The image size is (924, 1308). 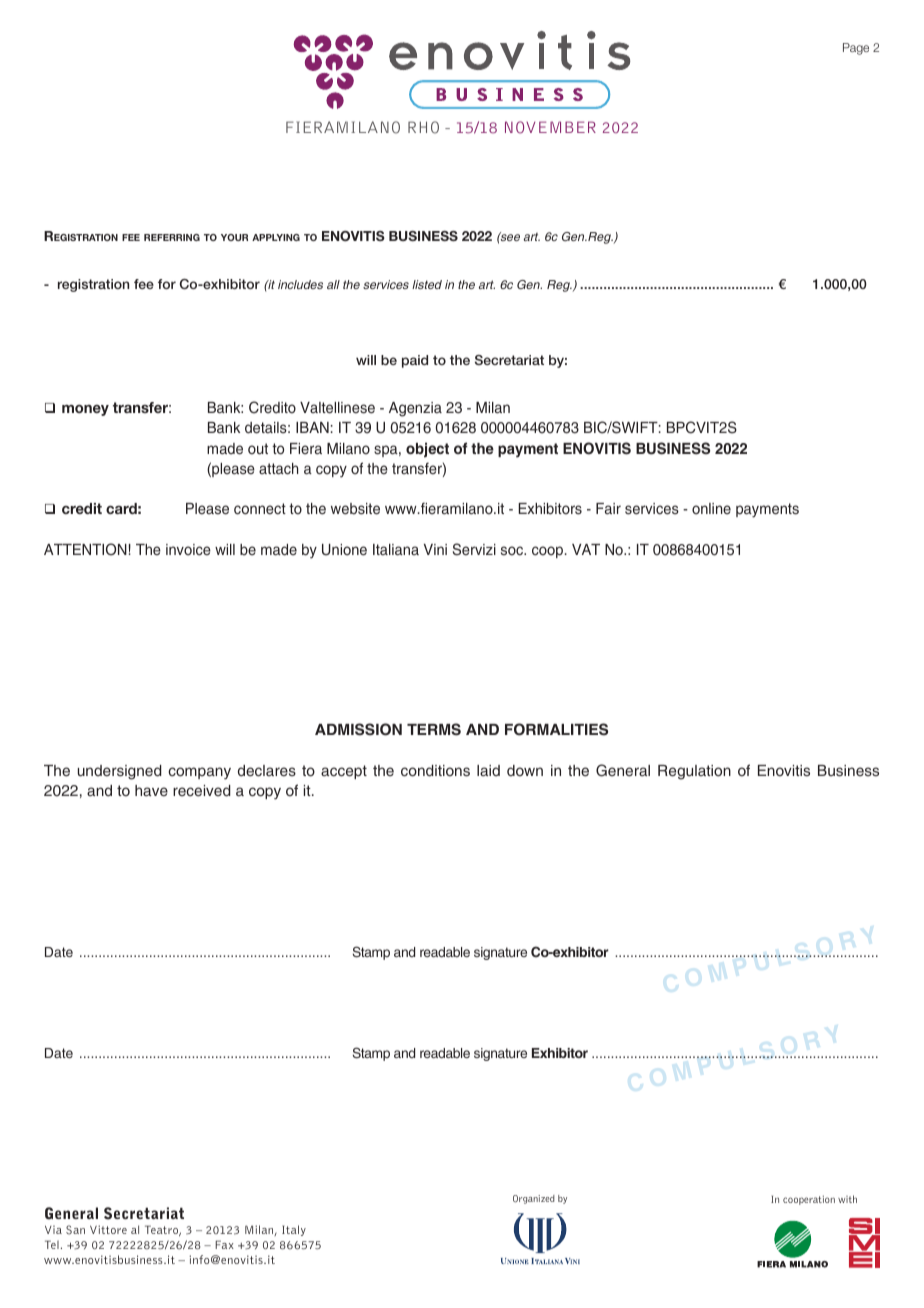 What do you see at coordinates (608, 509) in the screenshot?
I see `Fair` at bounding box center [608, 509].
